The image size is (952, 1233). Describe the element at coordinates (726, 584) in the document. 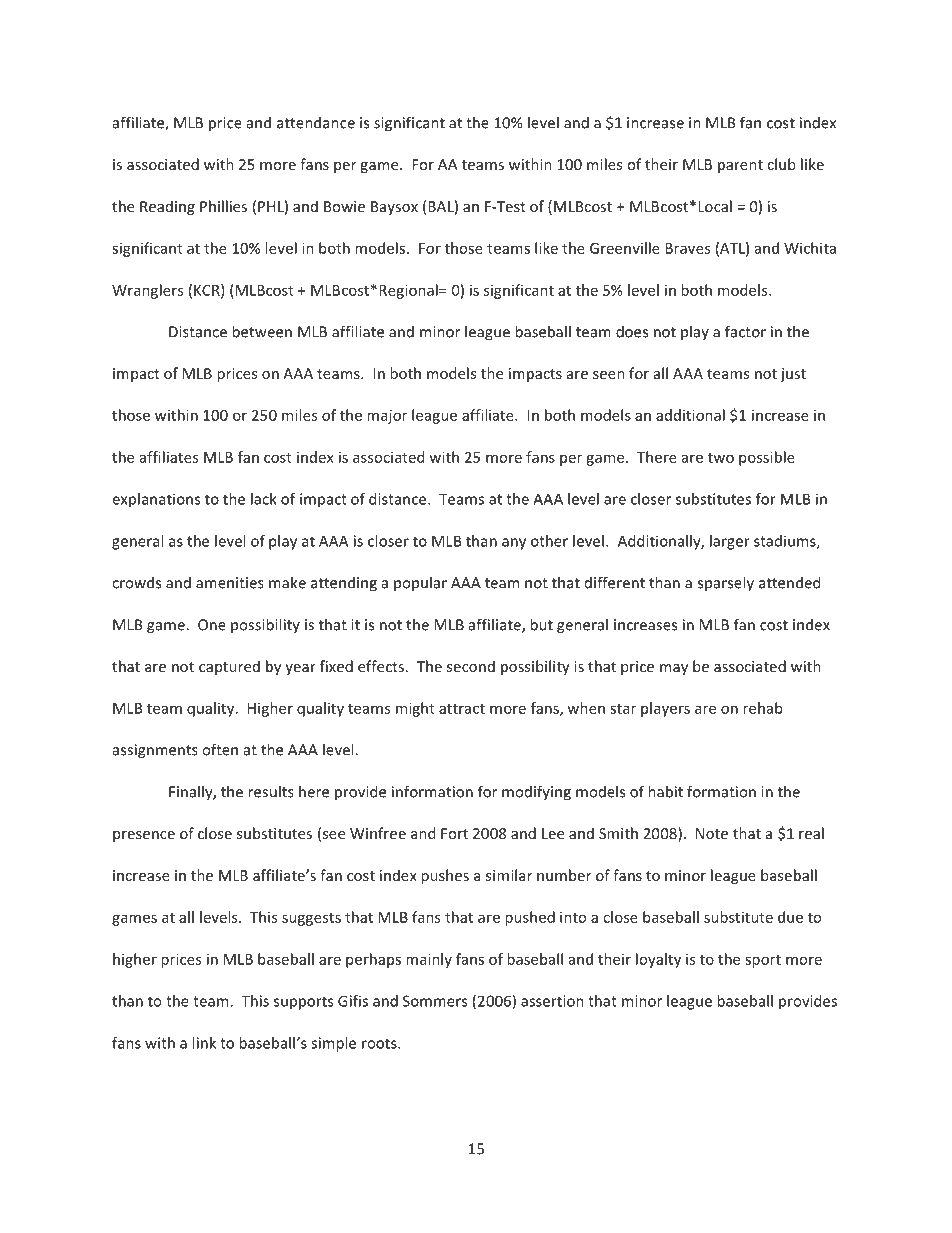

I see `sparsely` at that location.
